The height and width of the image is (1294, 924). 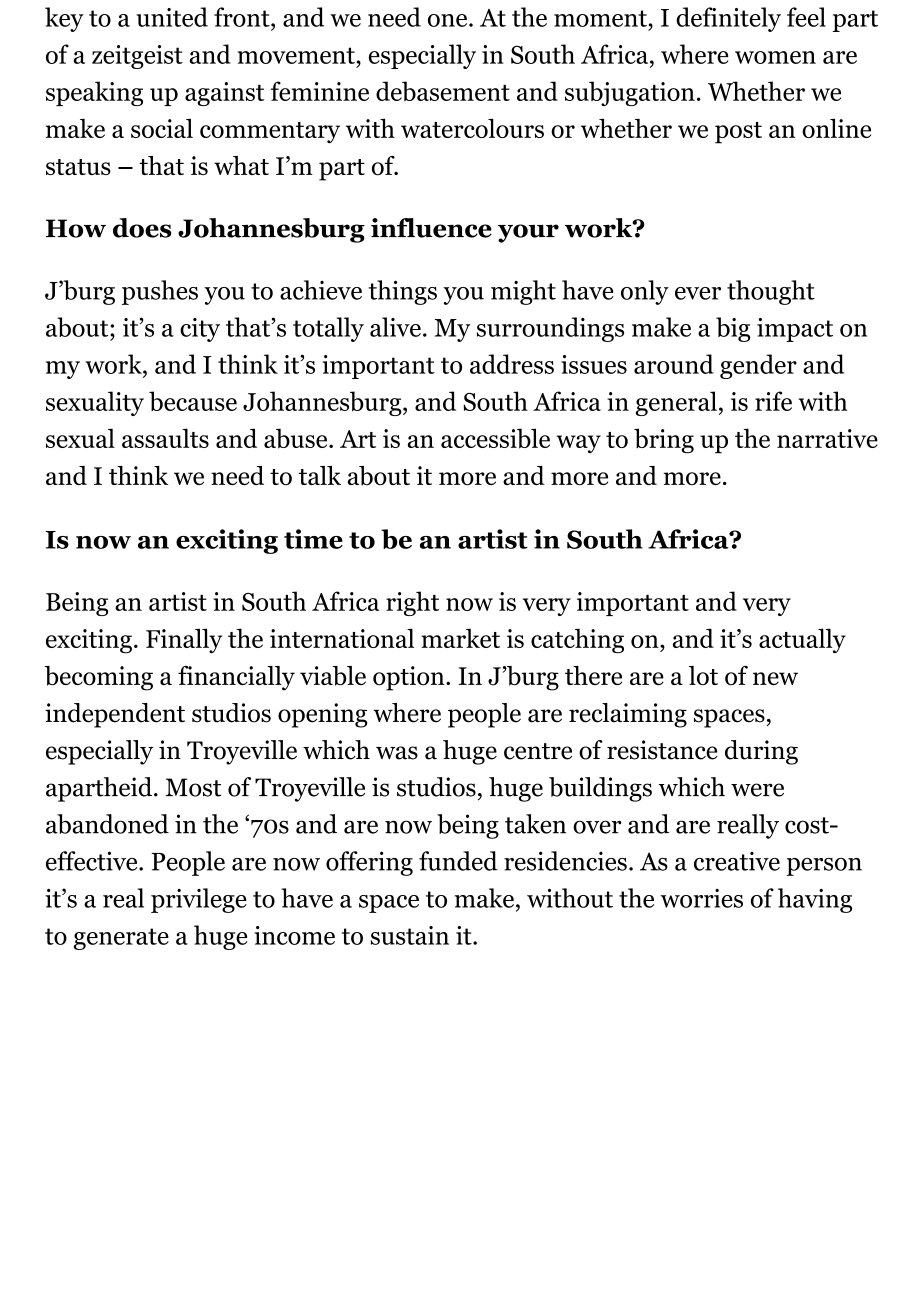 What do you see at coordinates (664, 441) in the image?
I see `bring` at bounding box center [664, 441].
